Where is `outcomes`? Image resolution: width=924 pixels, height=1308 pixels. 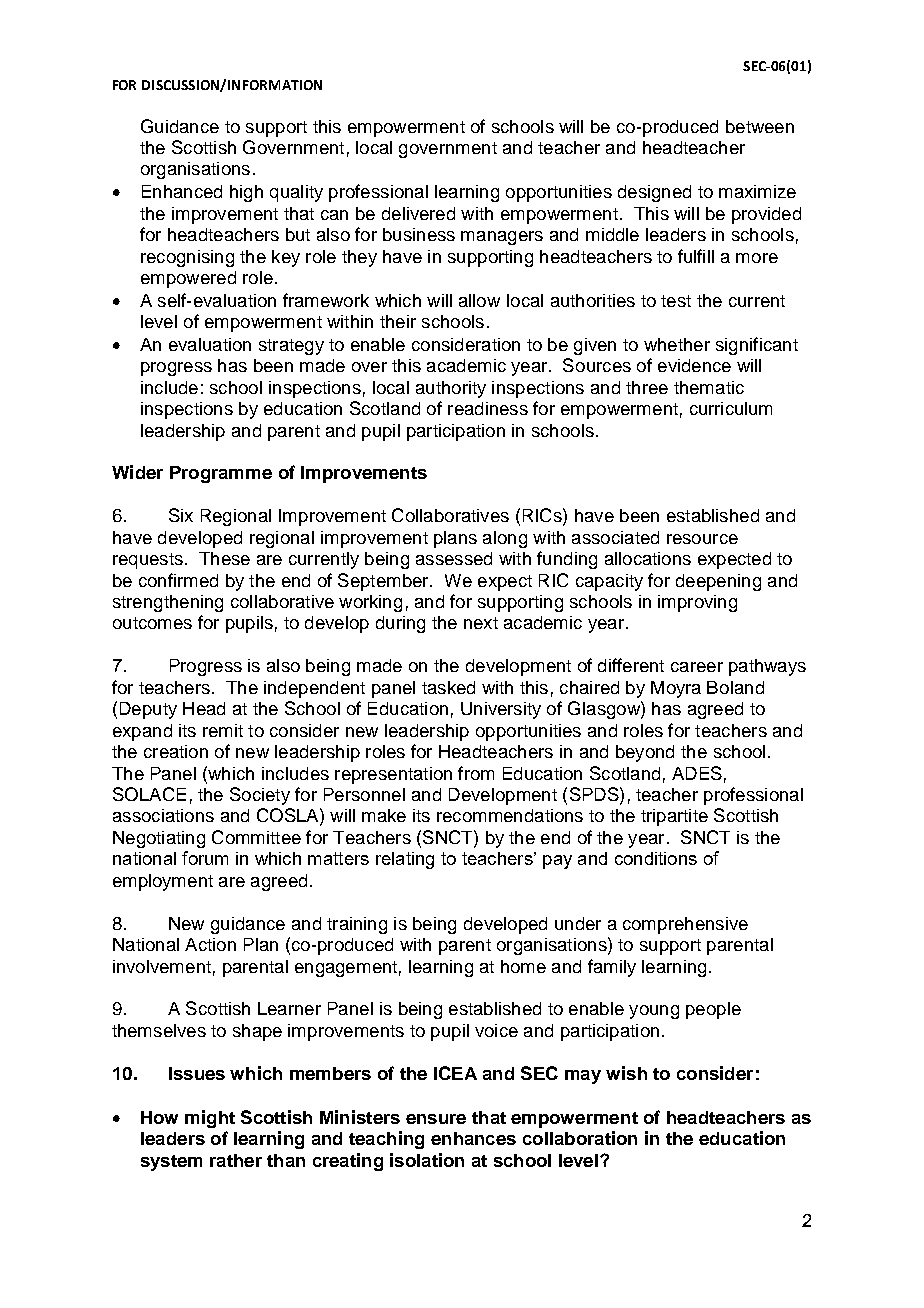
outcomes is located at coordinates (152, 623).
